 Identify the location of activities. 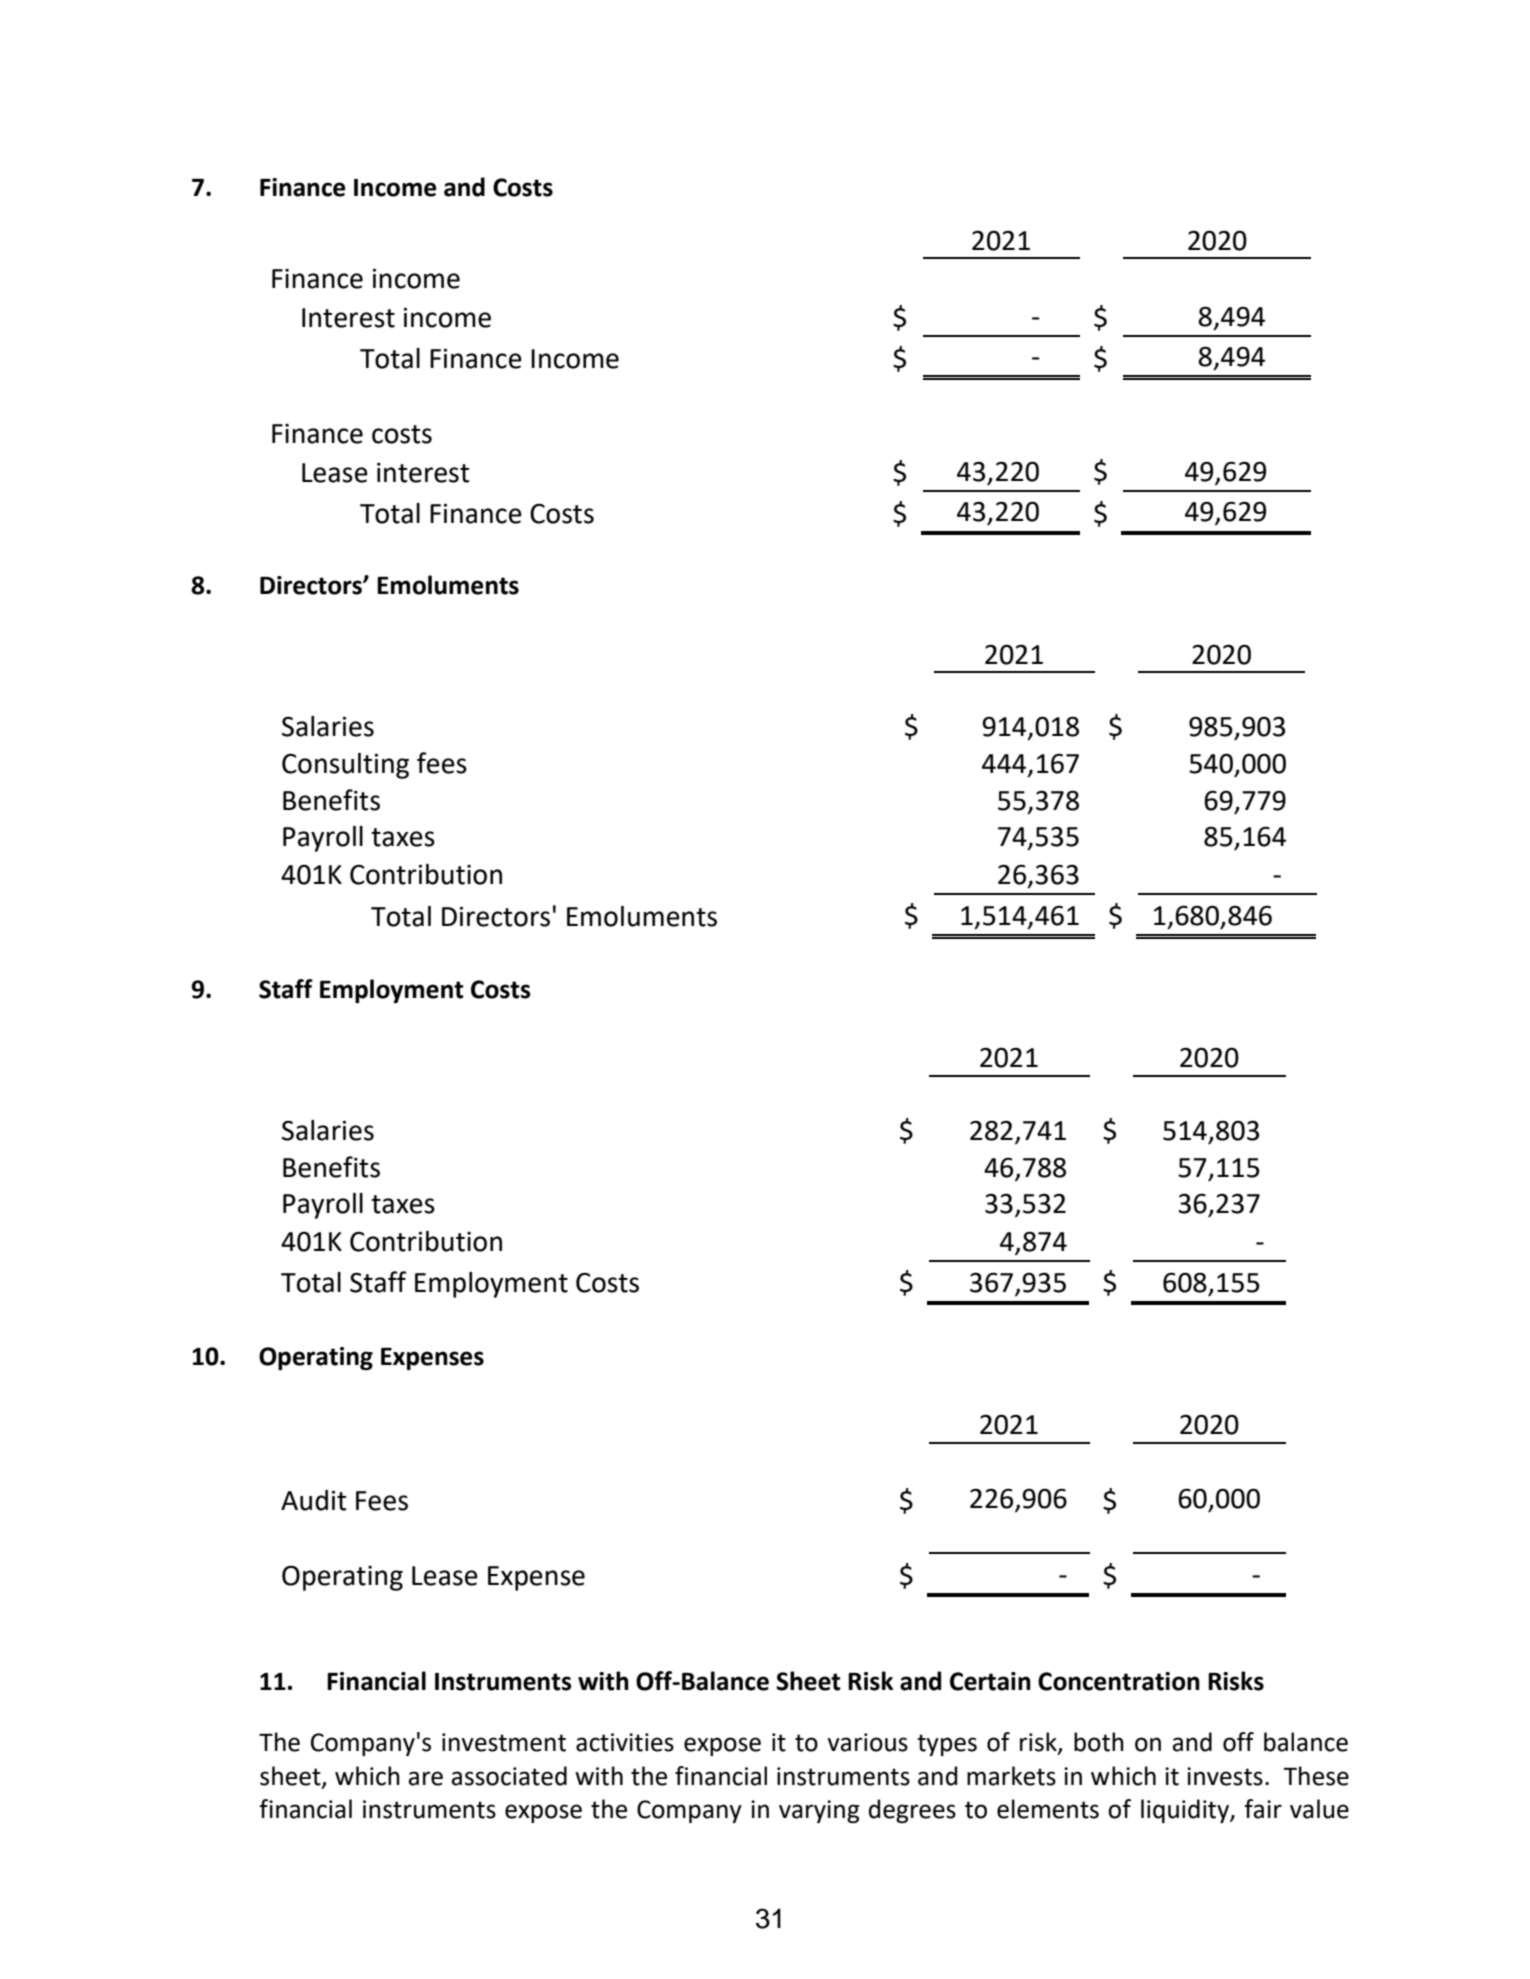
(625, 1742).
